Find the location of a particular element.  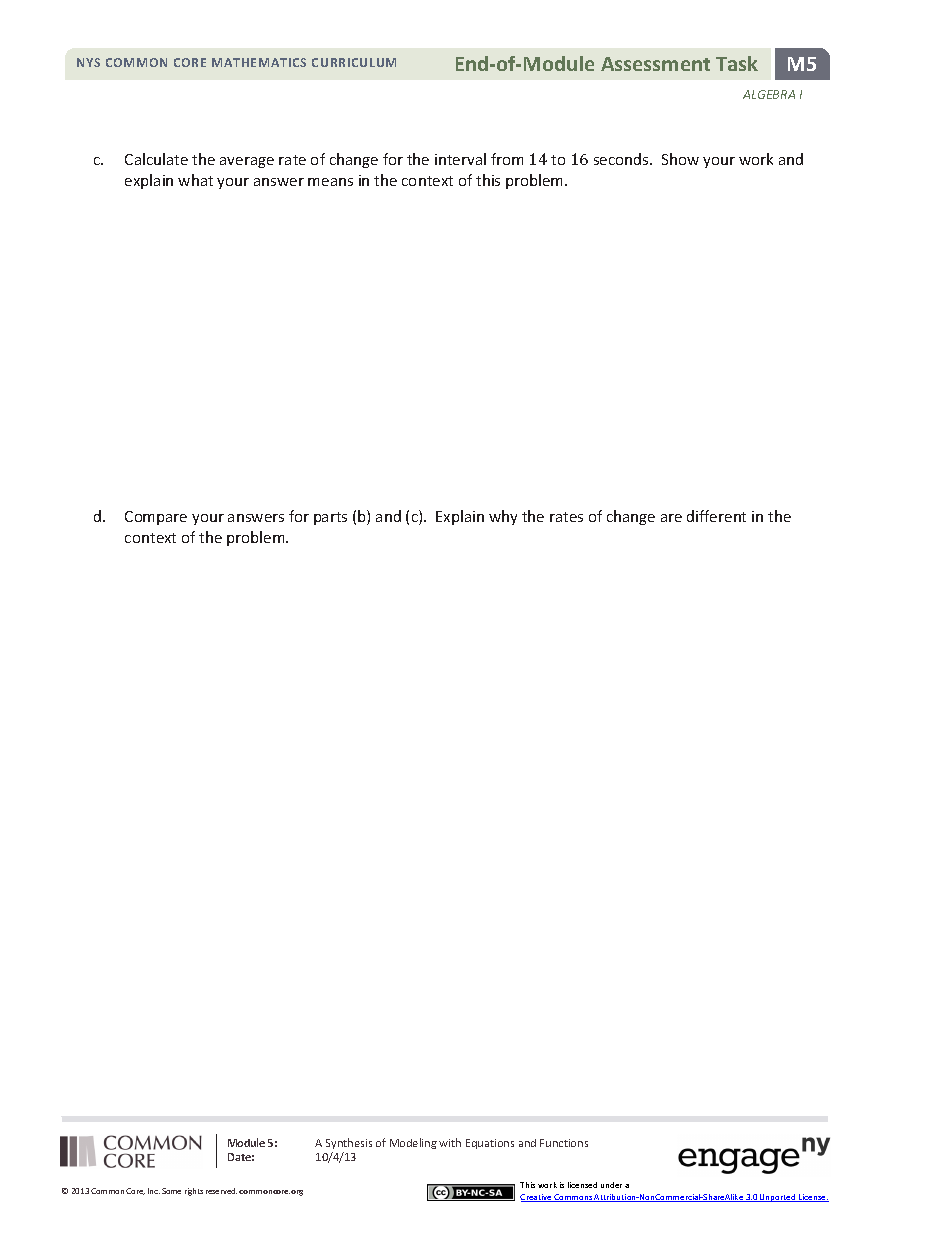

Calculate is located at coordinates (156, 159).
